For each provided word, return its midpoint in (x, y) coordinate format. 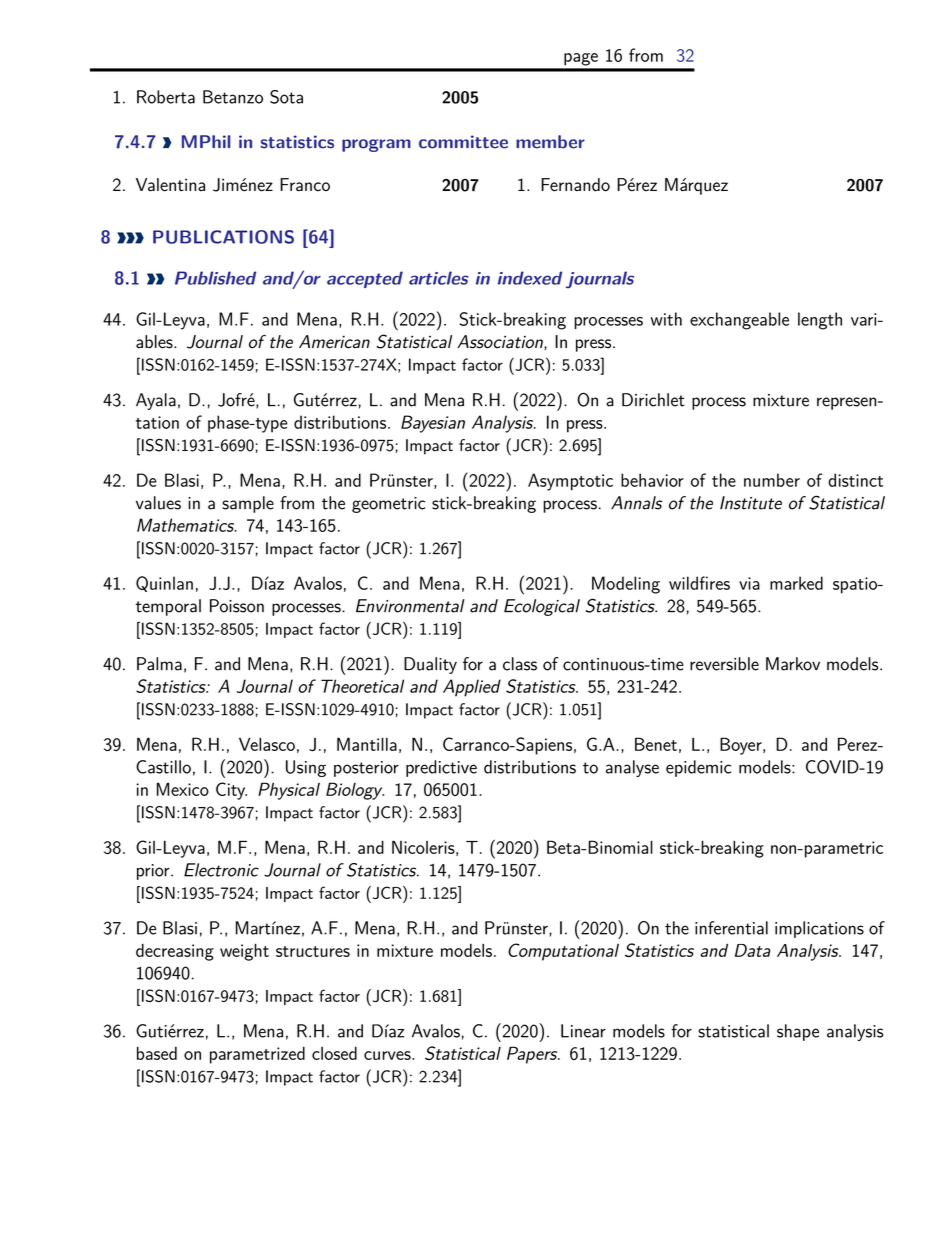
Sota (286, 97)
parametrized (257, 1055)
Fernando (575, 185)
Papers (533, 1055)
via (749, 583)
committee (463, 142)
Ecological (542, 607)
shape (798, 1032)
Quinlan (164, 584)
